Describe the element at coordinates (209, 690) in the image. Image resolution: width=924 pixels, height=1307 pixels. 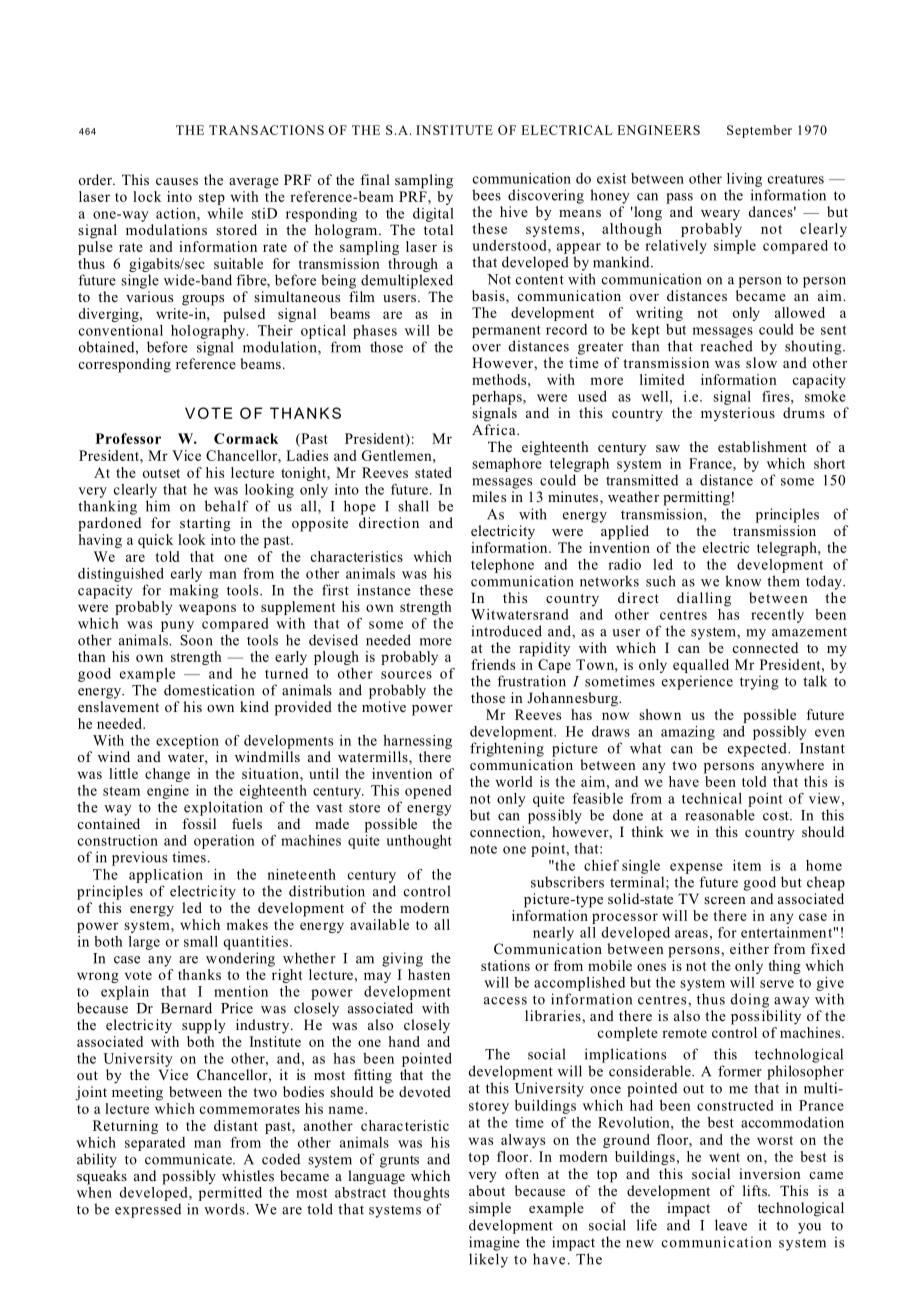
I see `domestication` at that location.
